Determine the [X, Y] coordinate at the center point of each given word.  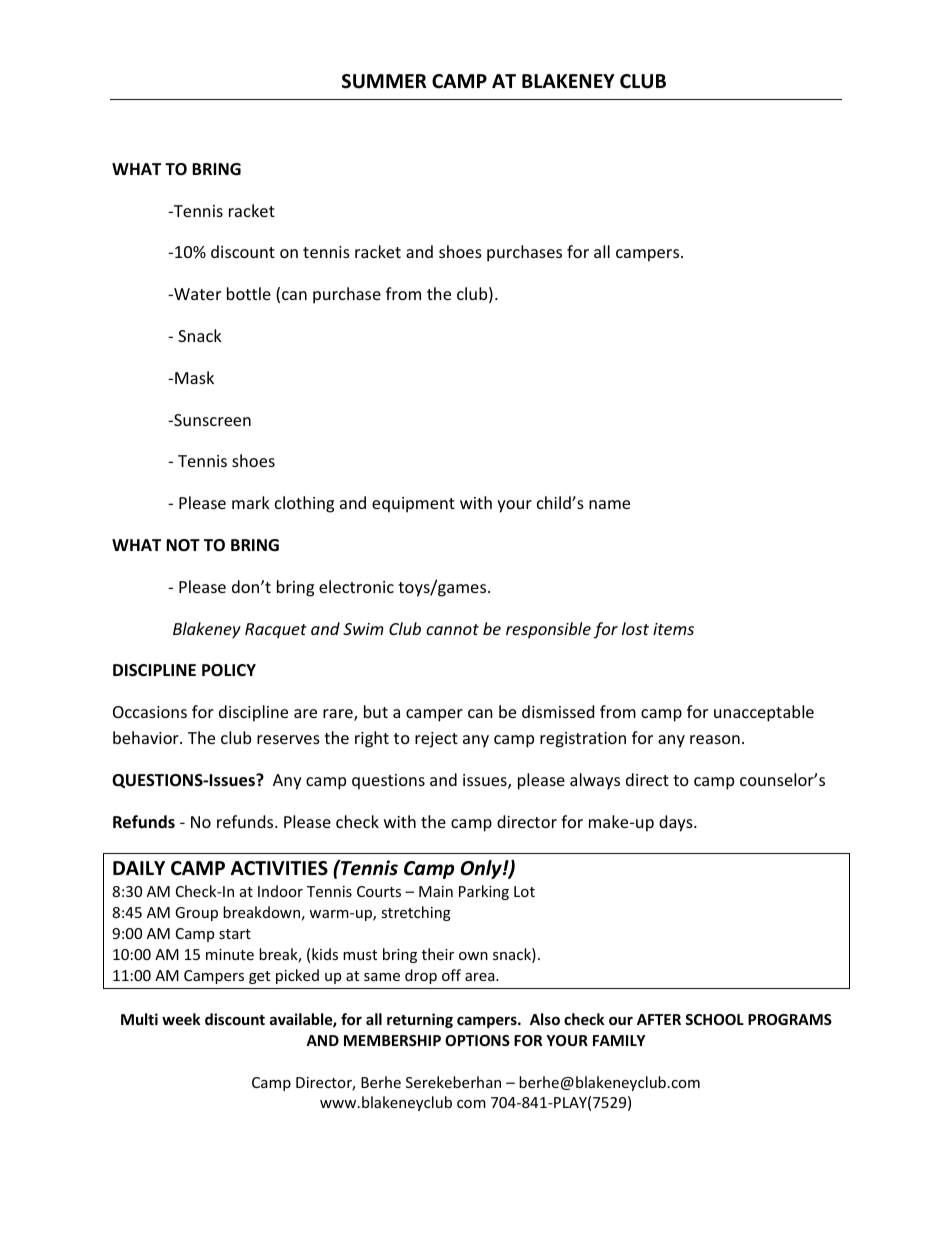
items [673, 629]
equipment [413, 505]
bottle [249, 293]
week [181, 1019]
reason [715, 739]
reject [436, 740]
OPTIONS [477, 1040]
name [609, 504]
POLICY [229, 670]
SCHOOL [714, 1019]
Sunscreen [211, 420]
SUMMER [384, 81]
